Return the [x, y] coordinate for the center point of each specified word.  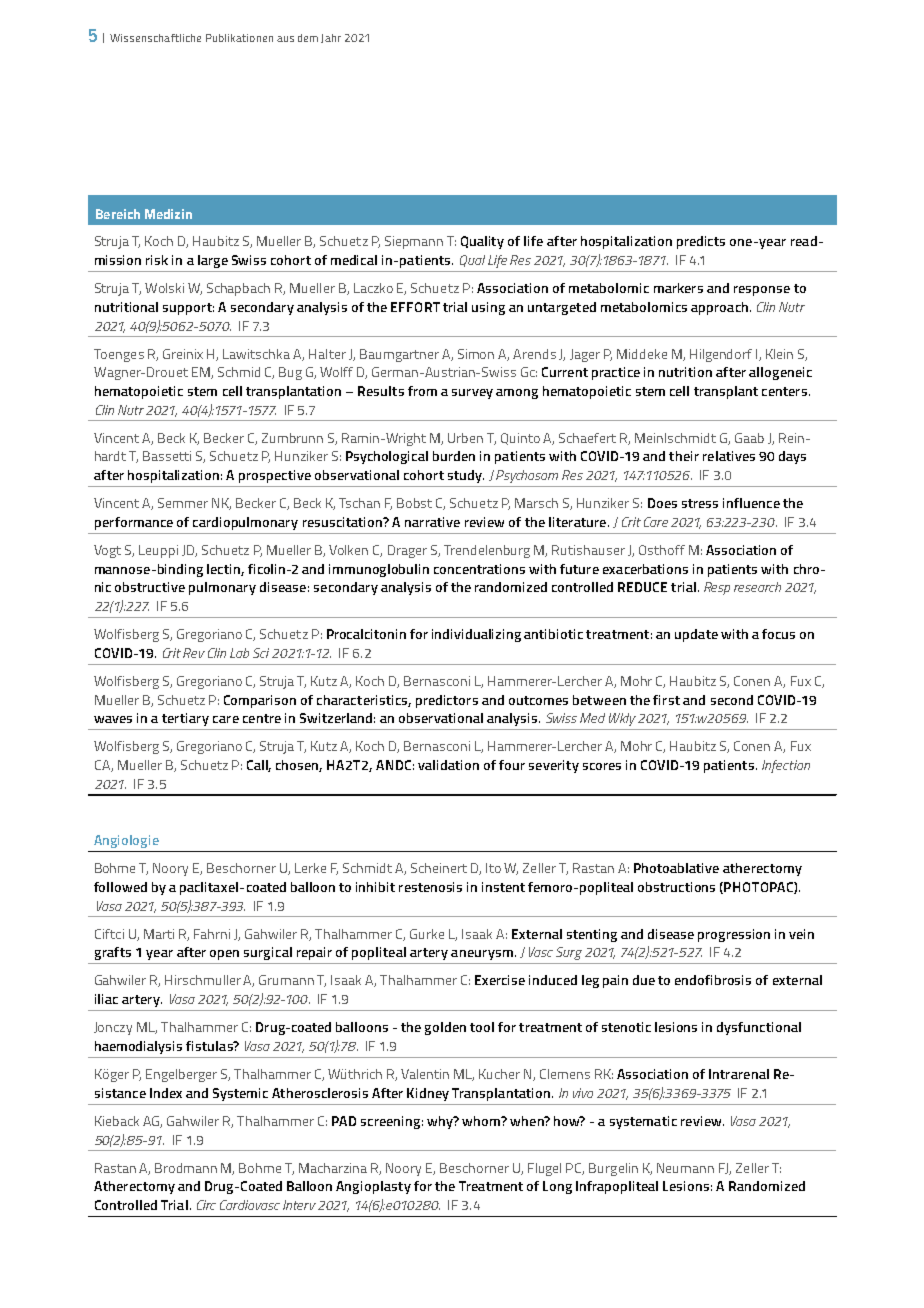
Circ [206, 1205]
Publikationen [239, 38]
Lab [239, 653]
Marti [159, 934]
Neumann [685, 1168]
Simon [476, 354]
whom [482, 1121]
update [696, 635]
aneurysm [482, 955]
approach [719, 308]
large [213, 261]
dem [308, 38]
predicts [701, 242]
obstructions [676, 887]
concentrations [479, 569]
